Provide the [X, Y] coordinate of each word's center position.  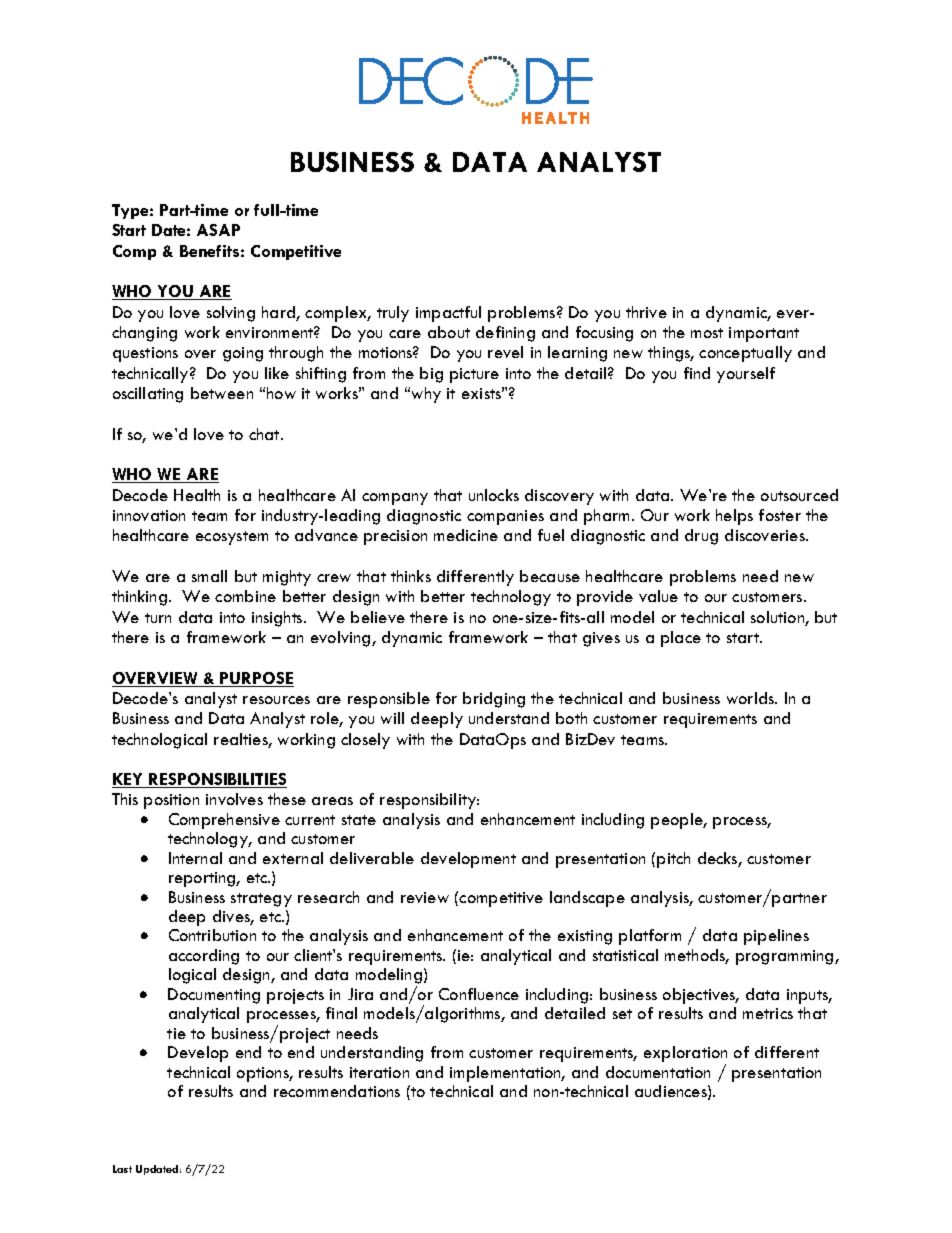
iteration [379, 1072]
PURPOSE [256, 679]
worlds [752, 698]
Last [122, 1169]
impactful [448, 314]
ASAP [218, 230]
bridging [494, 700]
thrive [646, 312]
